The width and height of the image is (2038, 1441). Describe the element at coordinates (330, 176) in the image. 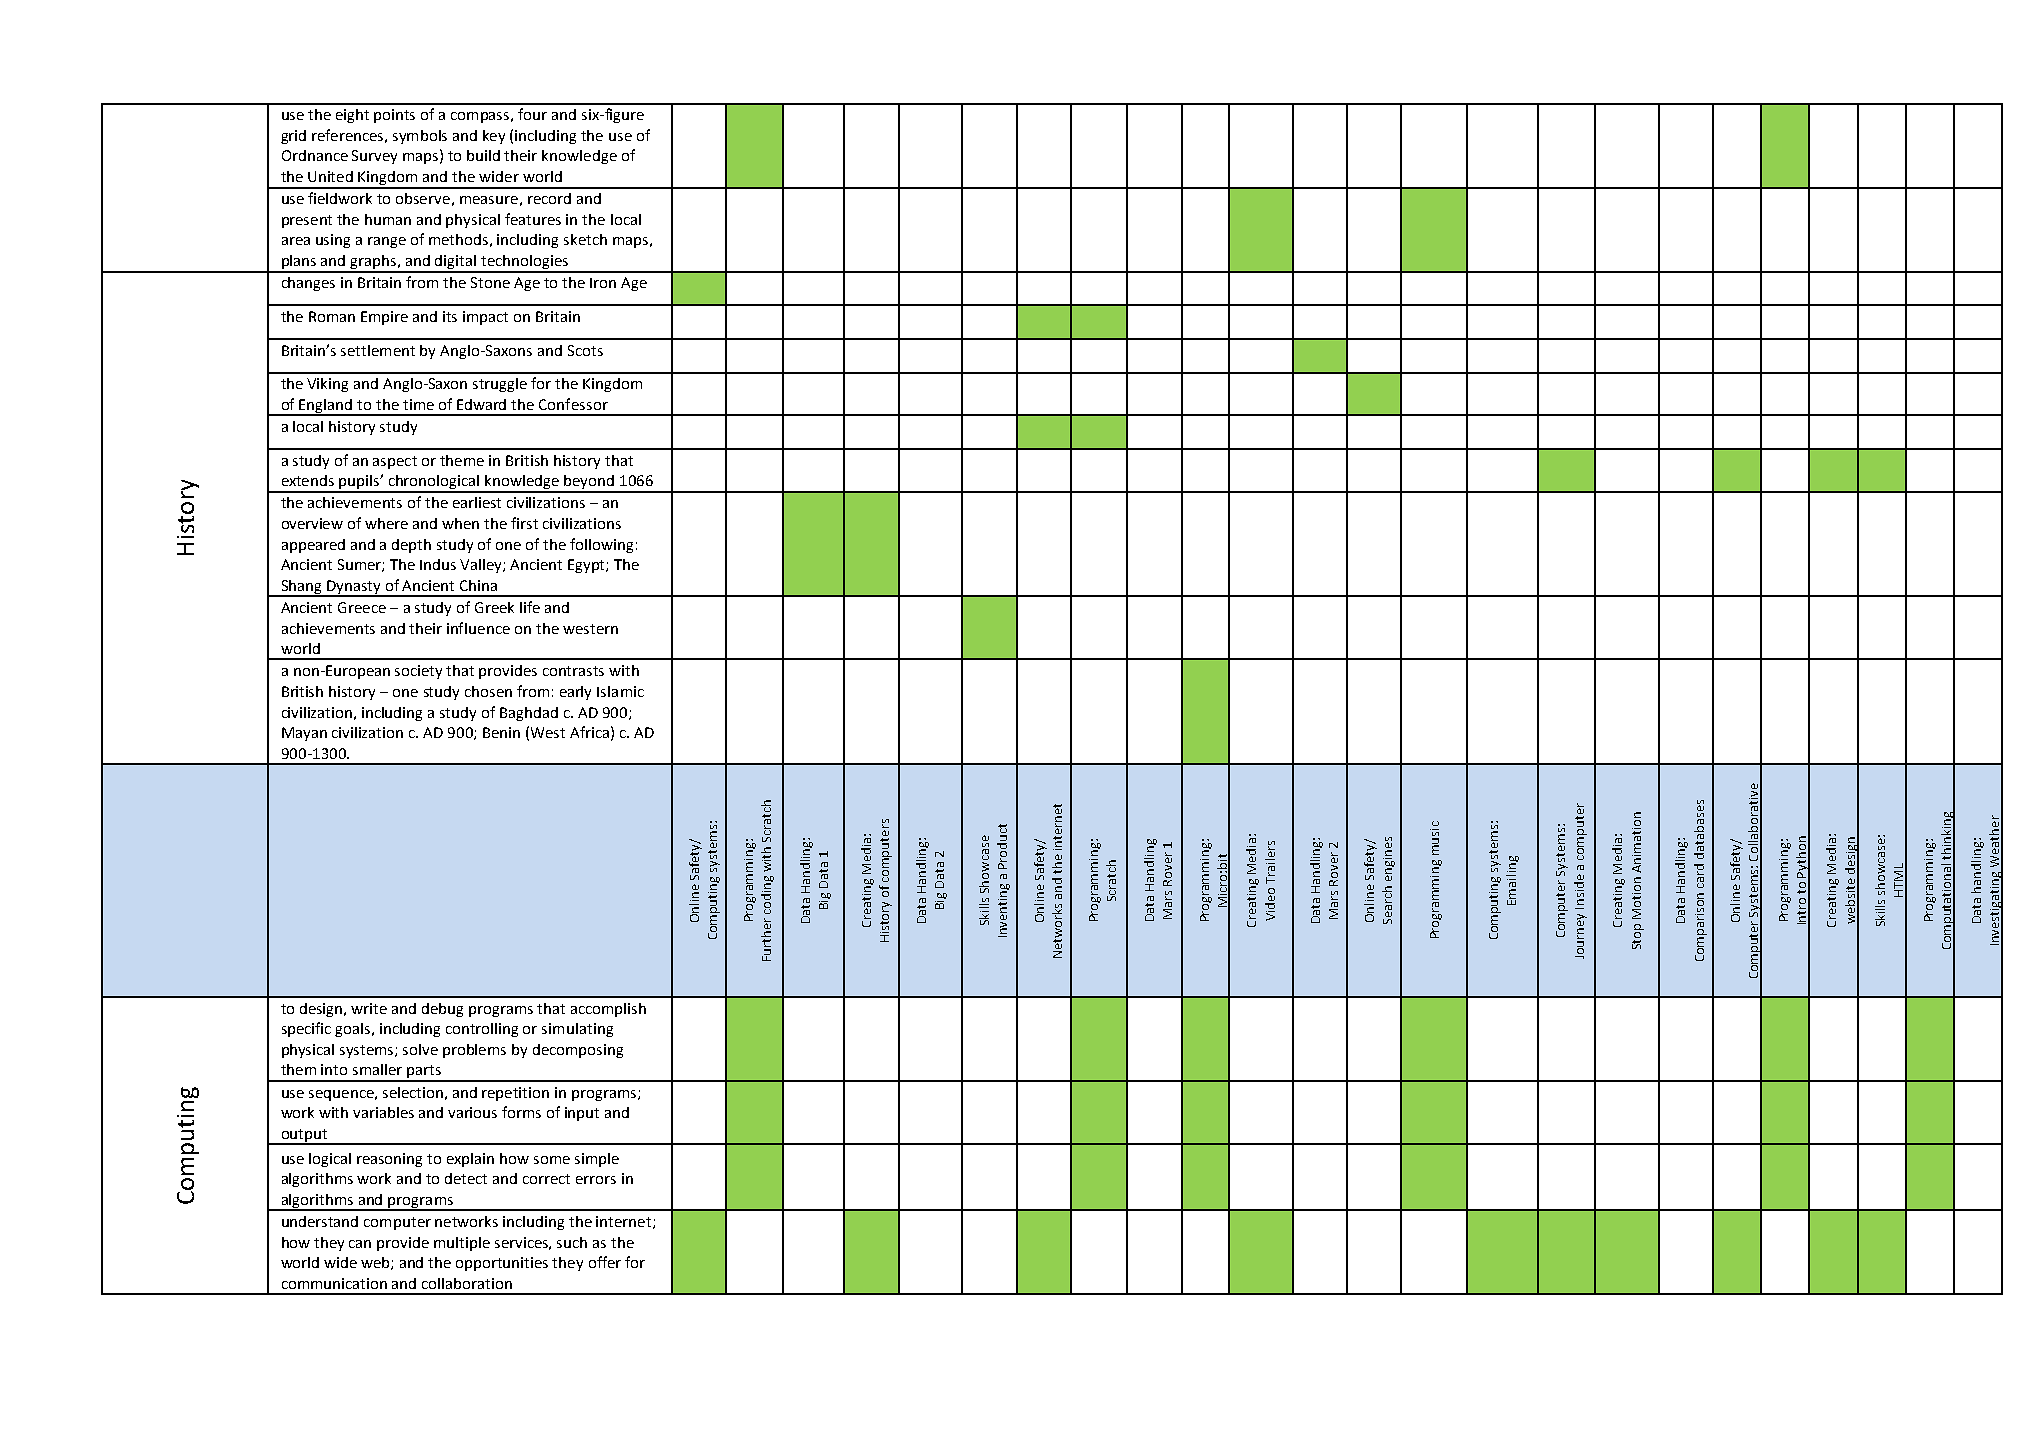

I see `United` at that location.
